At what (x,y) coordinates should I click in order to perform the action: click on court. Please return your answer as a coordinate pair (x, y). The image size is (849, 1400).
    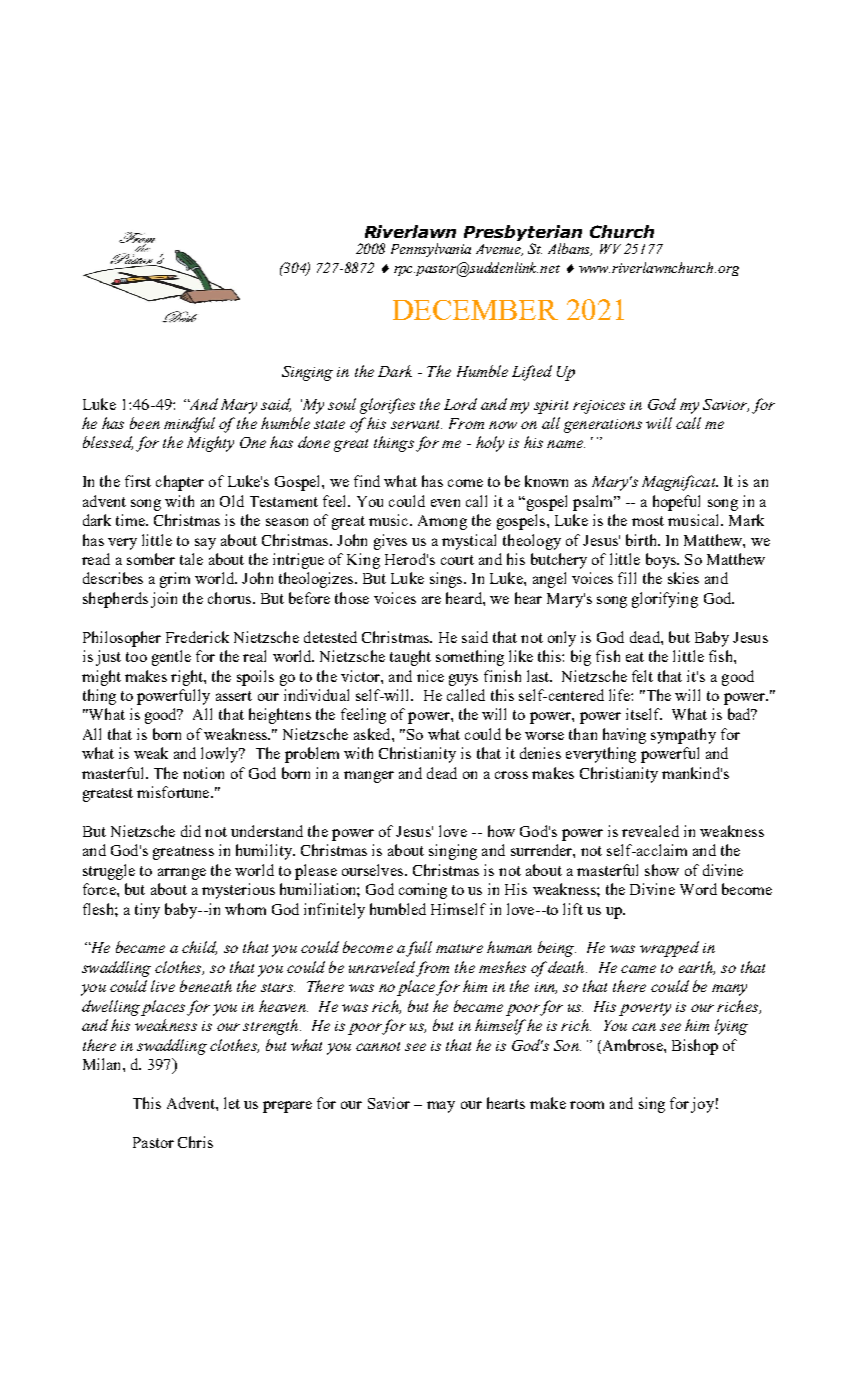
    Looking at the image, I should click on (457, 560).
